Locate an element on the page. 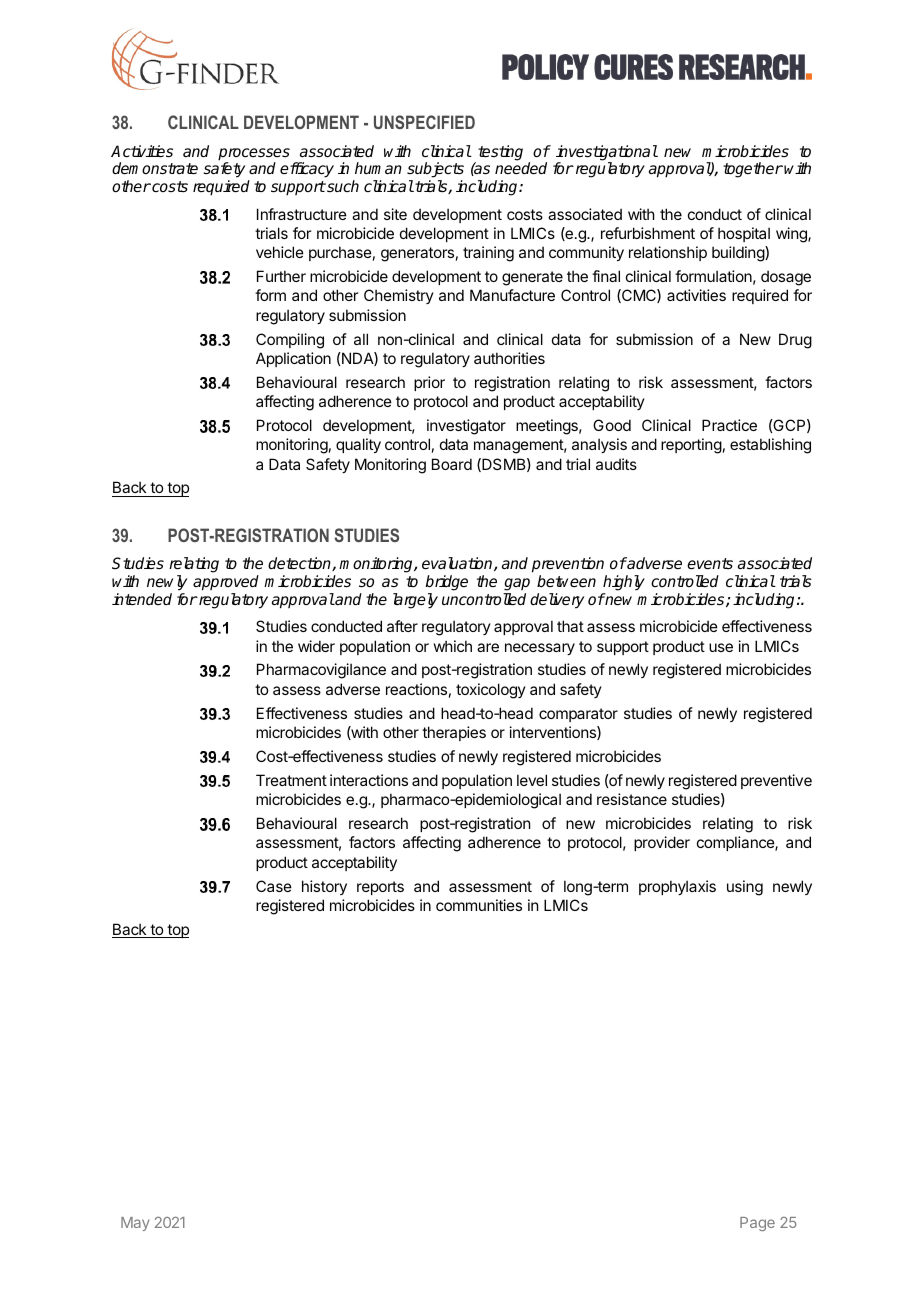  Application is located at coordinates (293, 359).
